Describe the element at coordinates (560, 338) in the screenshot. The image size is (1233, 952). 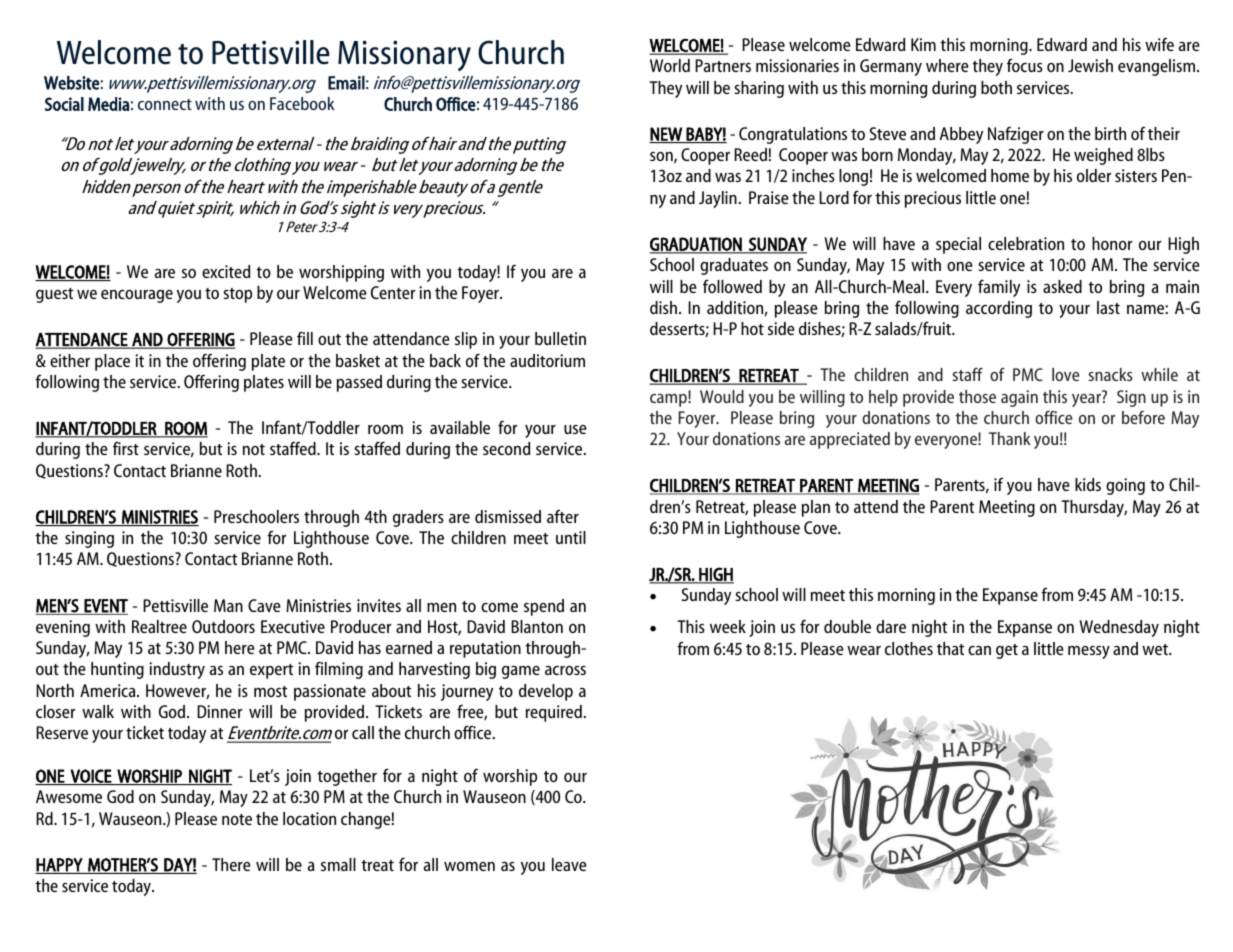
I see `bulletin` at that location.
